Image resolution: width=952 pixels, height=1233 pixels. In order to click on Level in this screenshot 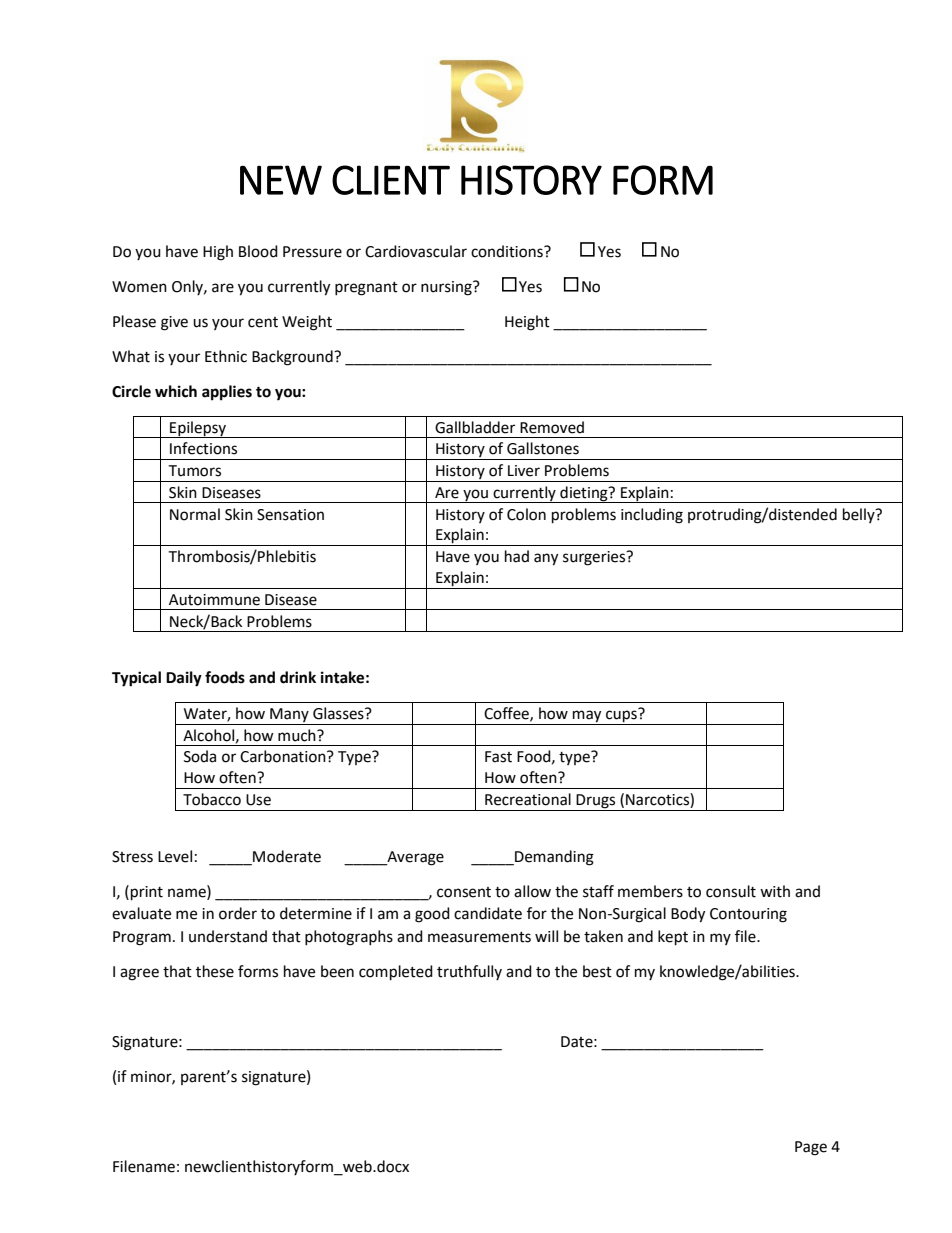, I will do `click(175, 856)`.
